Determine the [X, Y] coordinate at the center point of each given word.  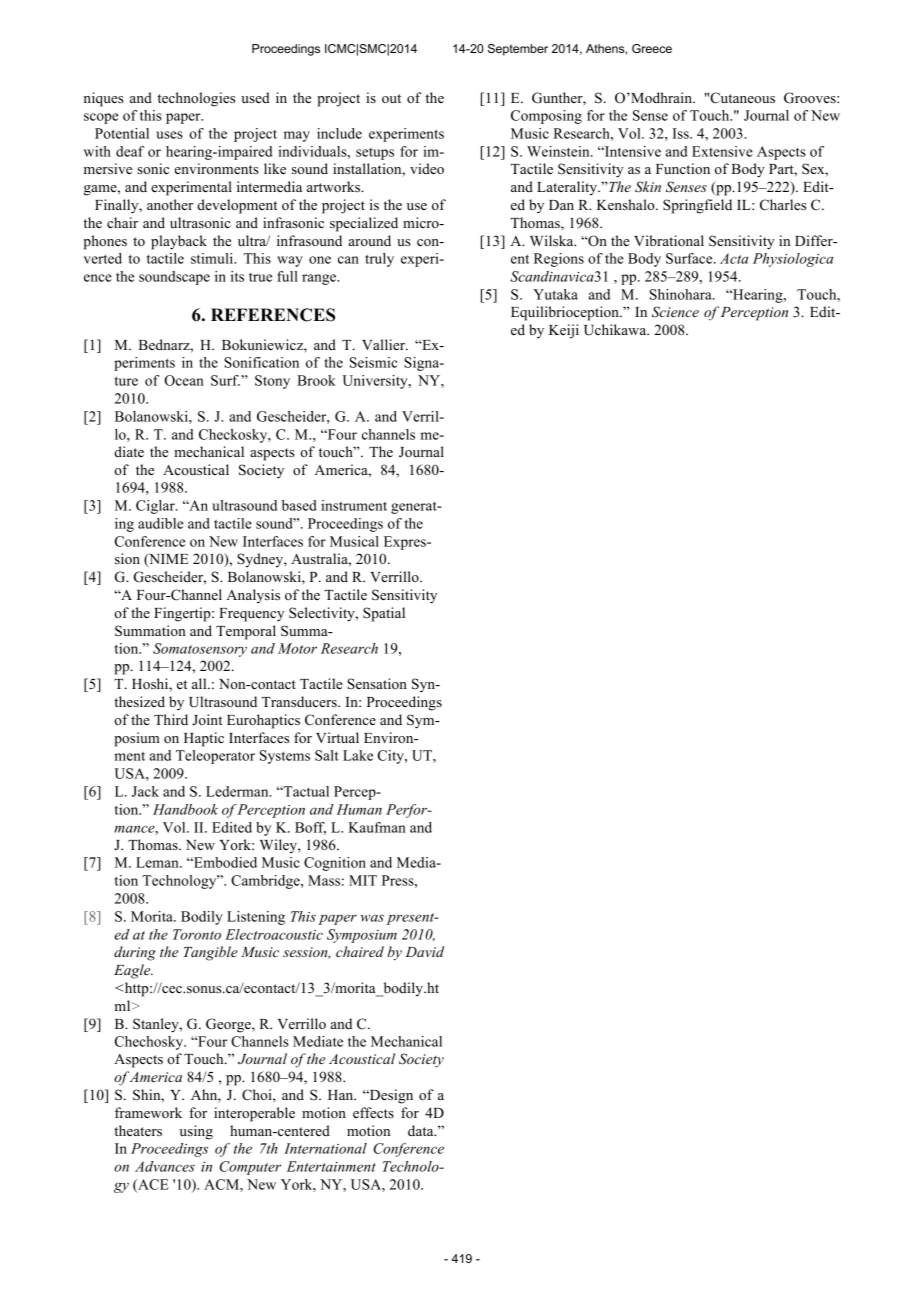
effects [373, 1112]
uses [169, 135]
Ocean [184, 380]
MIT [363, 880]
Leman [158, 862]
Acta [734, 258]
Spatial [384, 614]
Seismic [374, 362]
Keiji [564, 331]
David [424, 951]
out [391, 98]
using [196, 1132]
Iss [682, 133]
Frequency [251, 615]
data [422, 1130]
